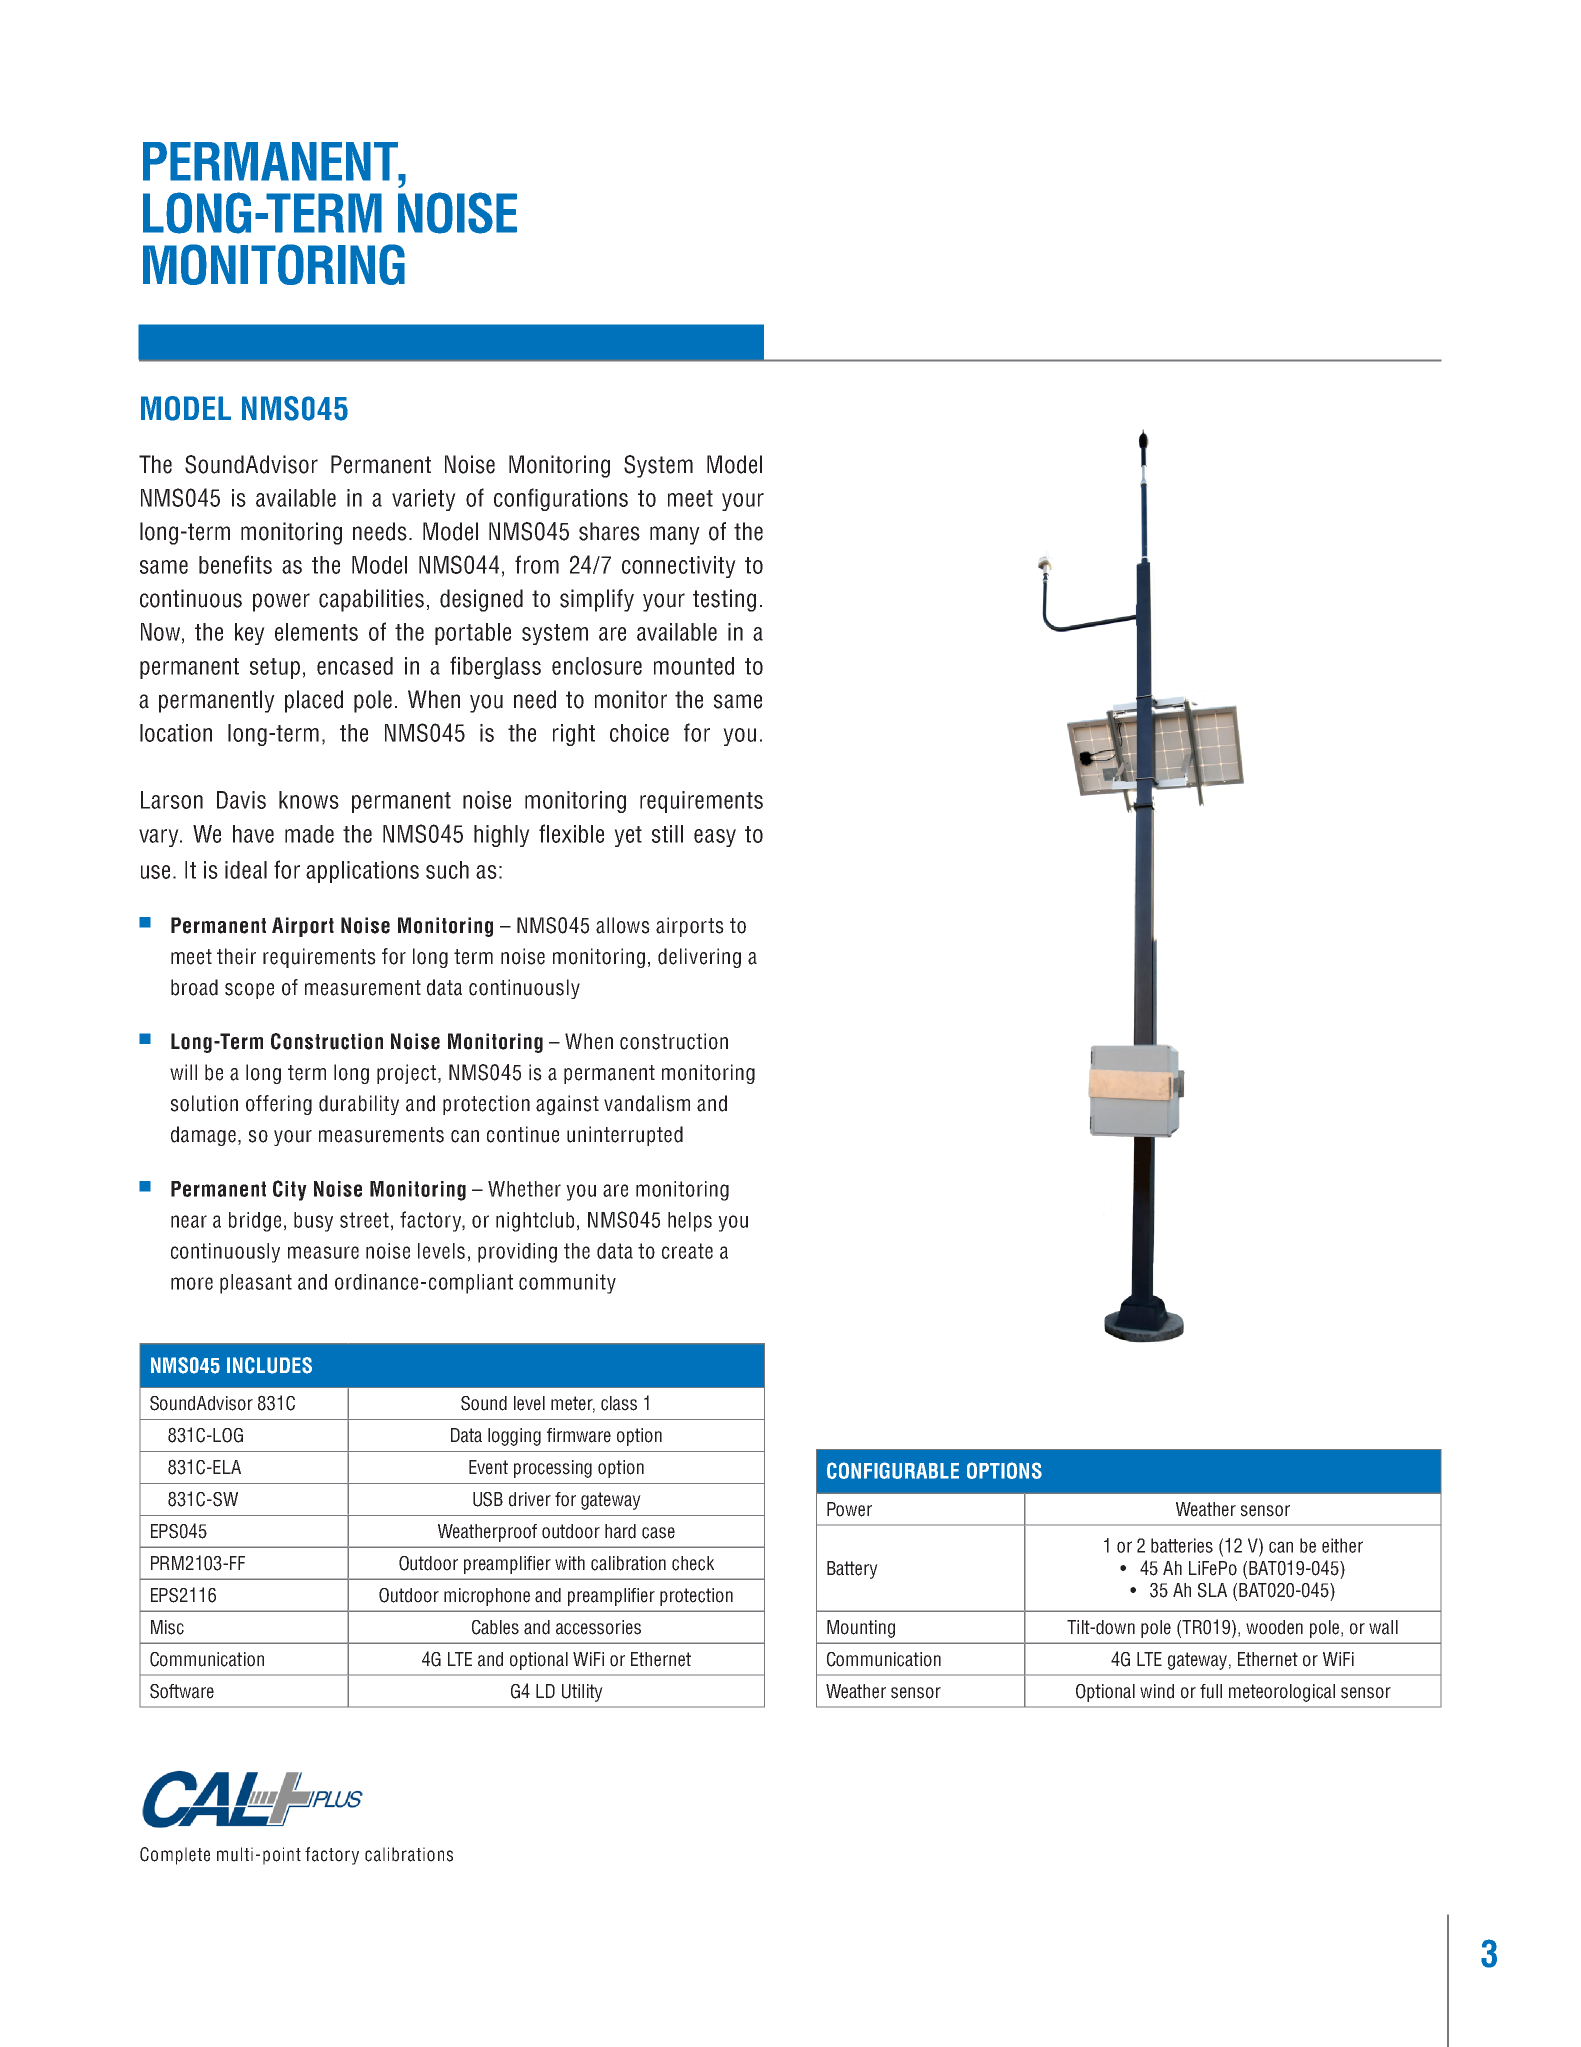 The width and height of the screenshot is (1581, 2047). I want to click on delivering, so click(699, 958).
